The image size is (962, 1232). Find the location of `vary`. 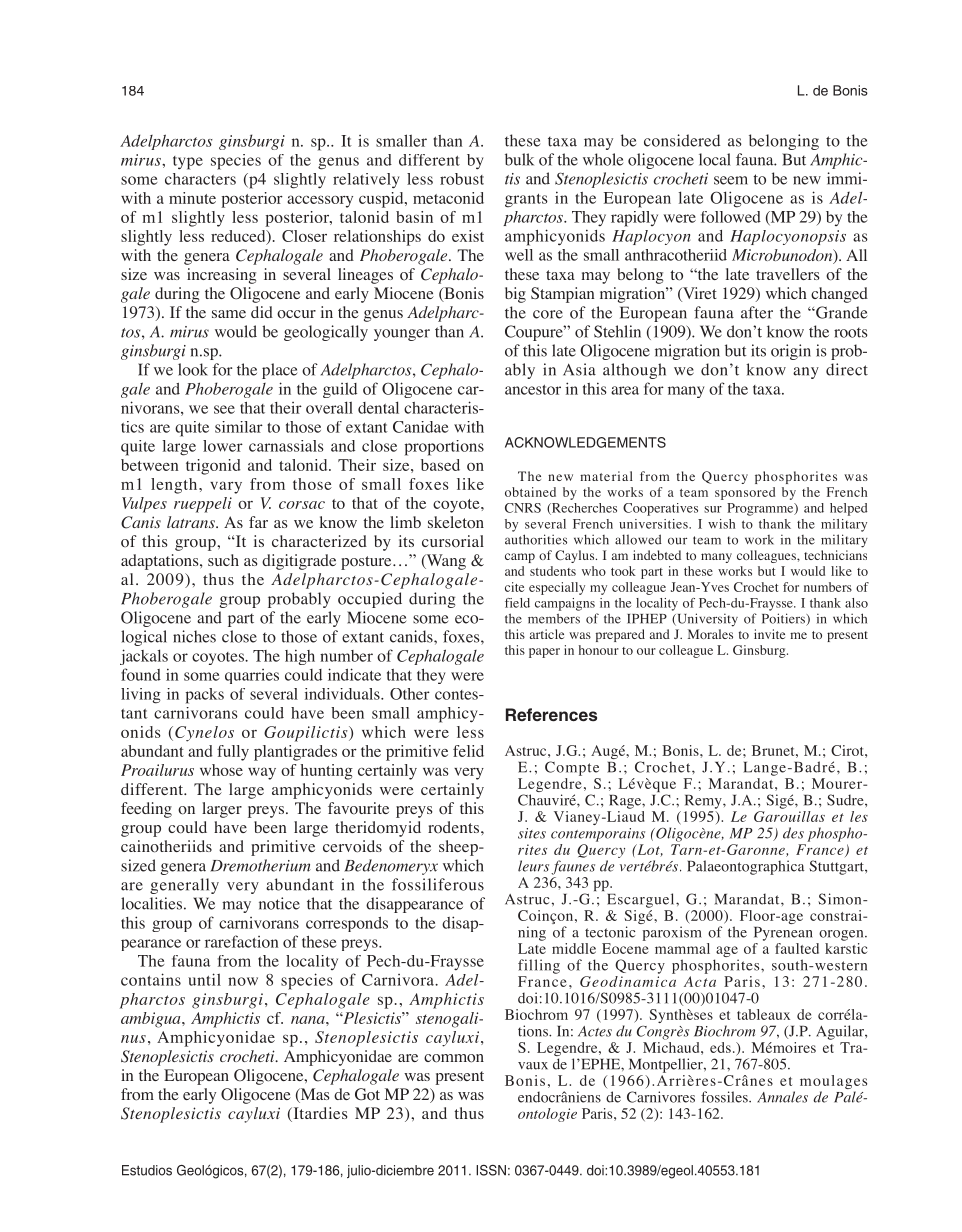

vary is located at coordinates (226, 487).
